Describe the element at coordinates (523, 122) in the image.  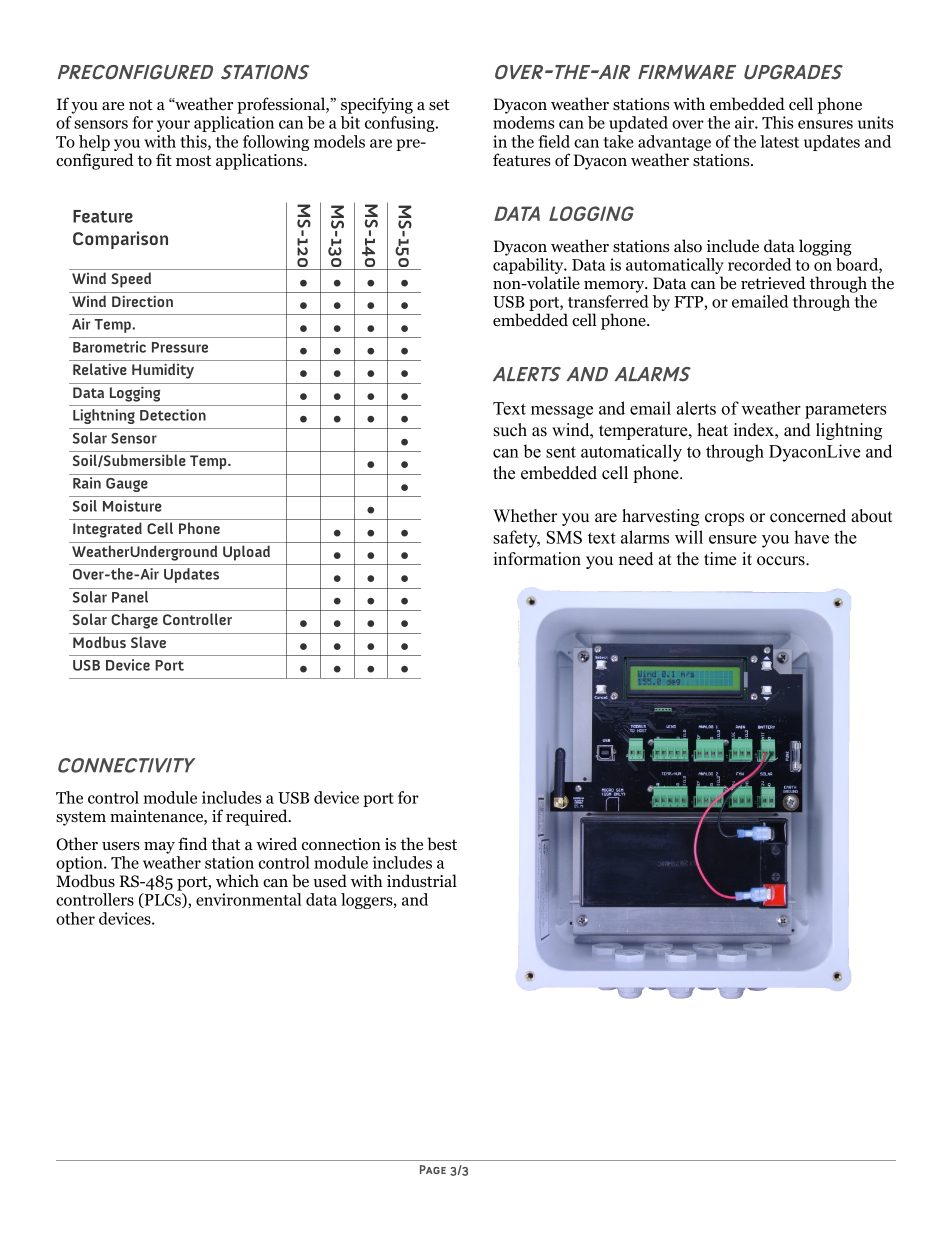
I see `modems` at that location.
